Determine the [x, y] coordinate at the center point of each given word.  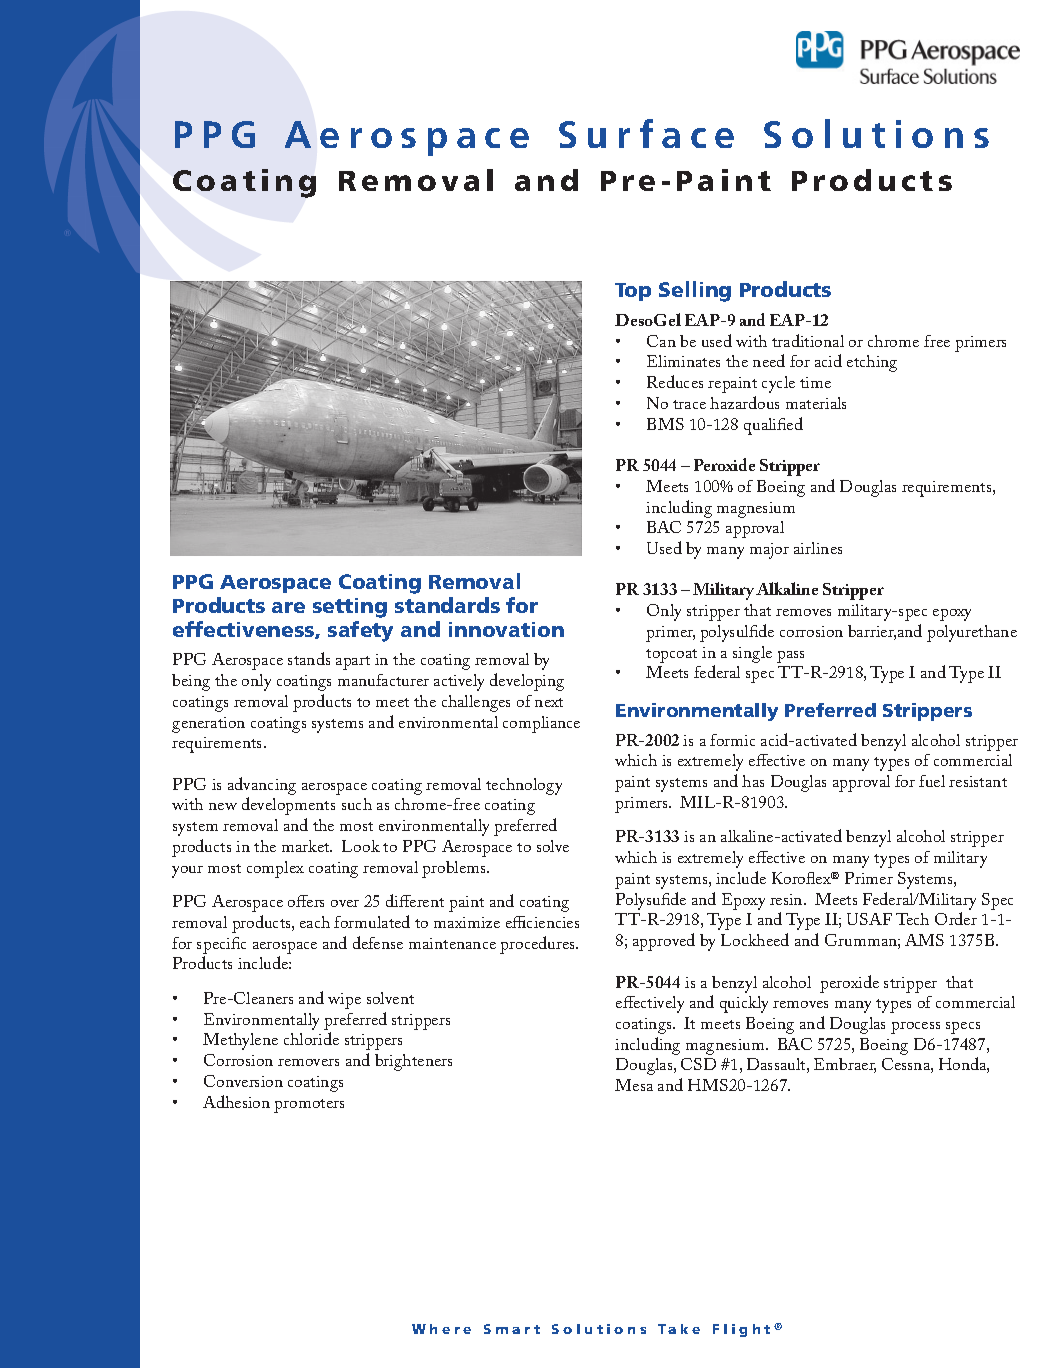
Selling [695, 291]
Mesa [634, 1085]
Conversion [243, 1081]
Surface [646, 133]
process [915, 1028]
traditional [808, 340]
